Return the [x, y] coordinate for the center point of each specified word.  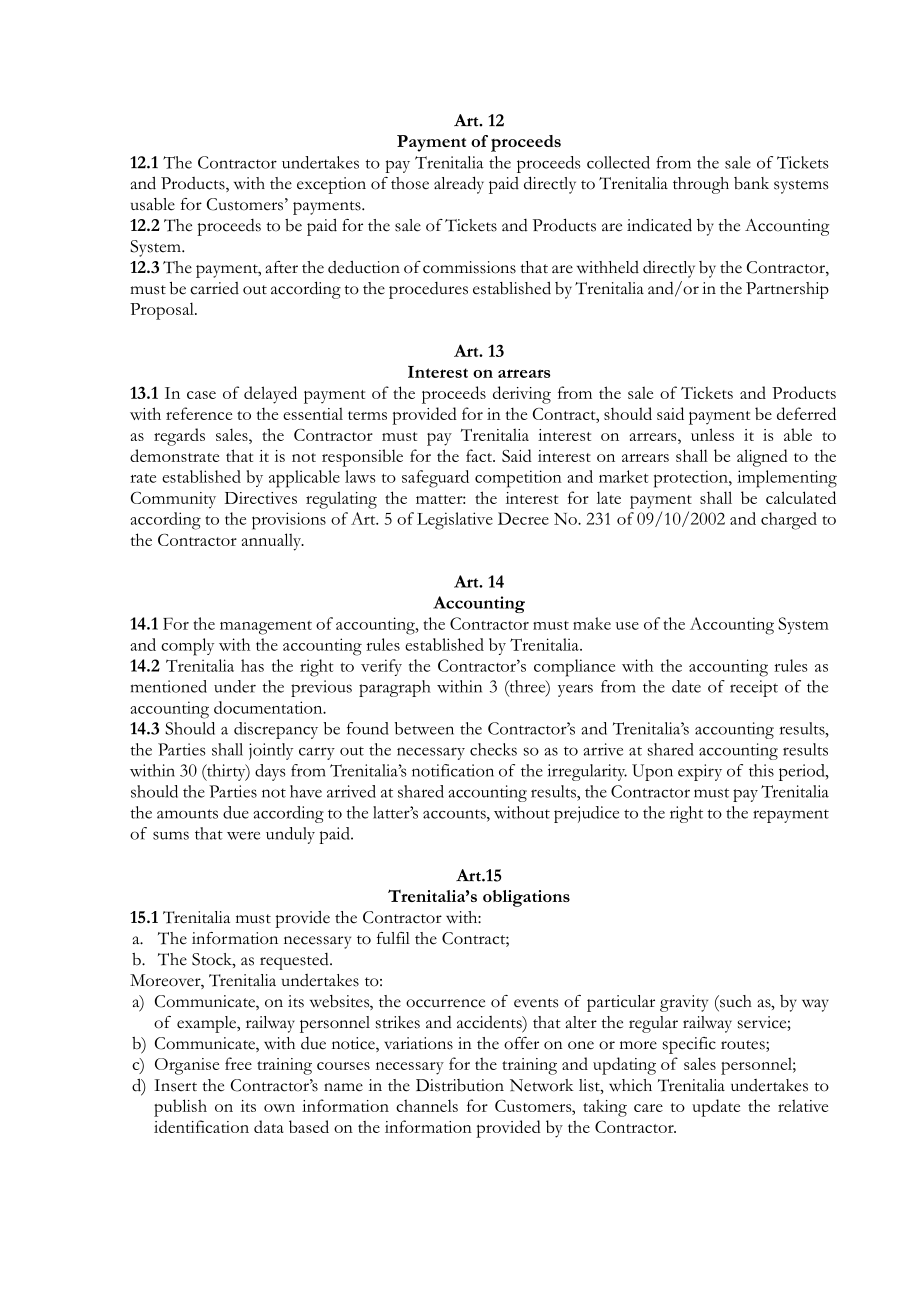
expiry [700, 772]
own [279, 1108]
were [243, 835]
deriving [522, 395]
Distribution [460, 1085]
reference [199, 413]
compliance [574, 668]
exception [331, 185]
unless [712, 434]
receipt [754, 688]
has [252, 665]
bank [751, 183]
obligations [526, 898]
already [459, 185]
